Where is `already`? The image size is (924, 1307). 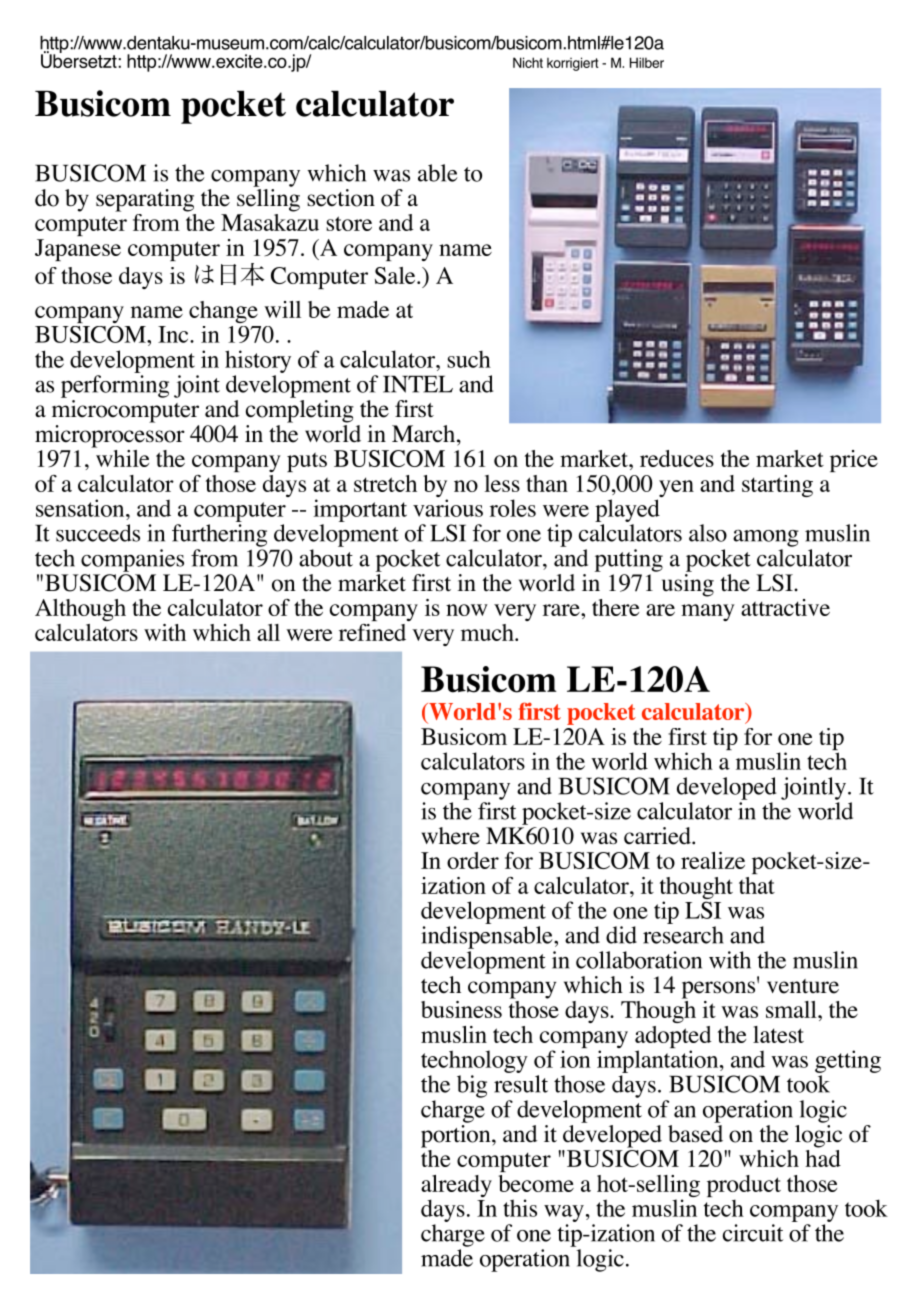
already is located at coordinates (456, 1187).
